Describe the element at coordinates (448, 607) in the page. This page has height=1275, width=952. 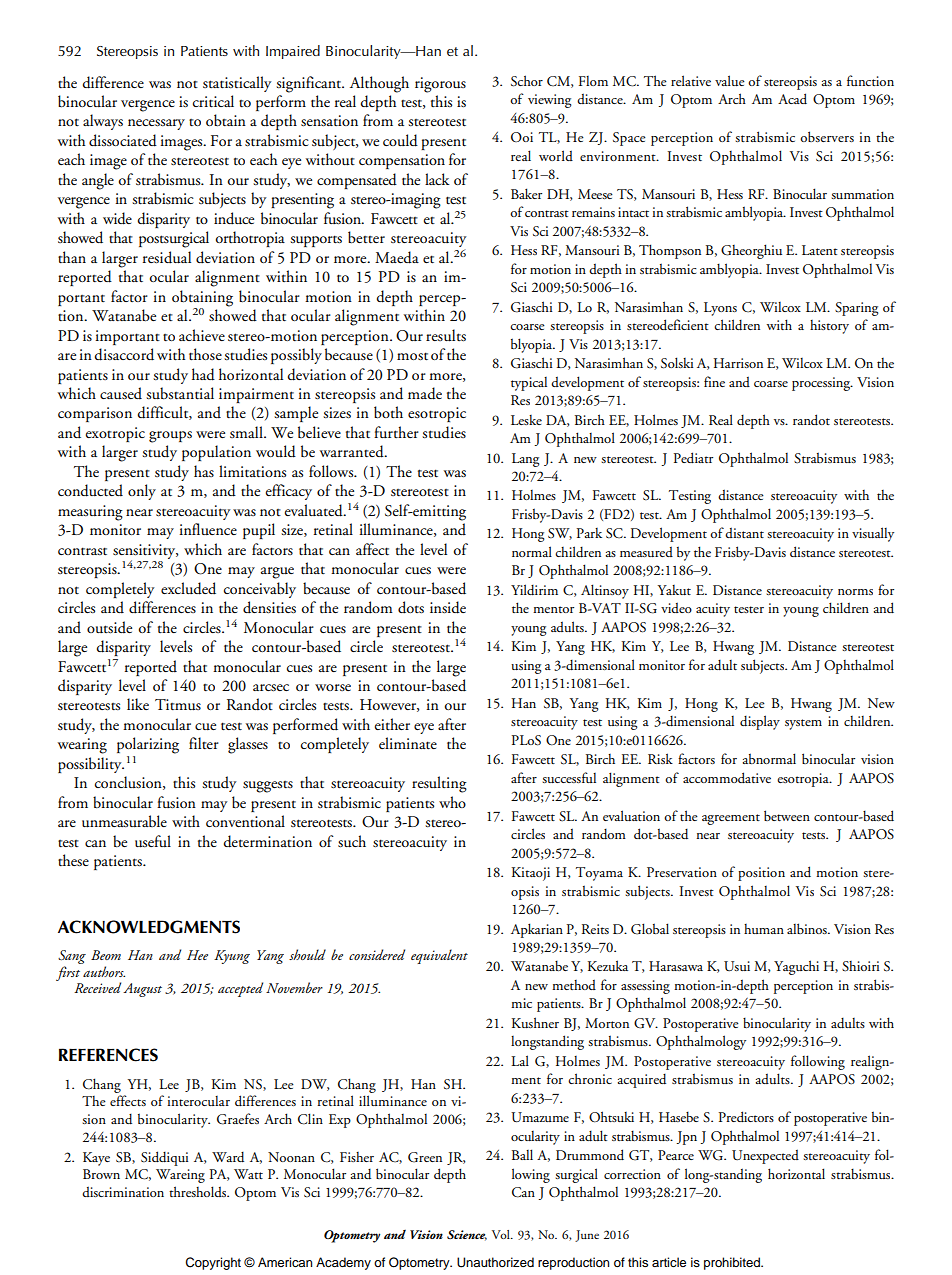
I see `inside` at that location.
